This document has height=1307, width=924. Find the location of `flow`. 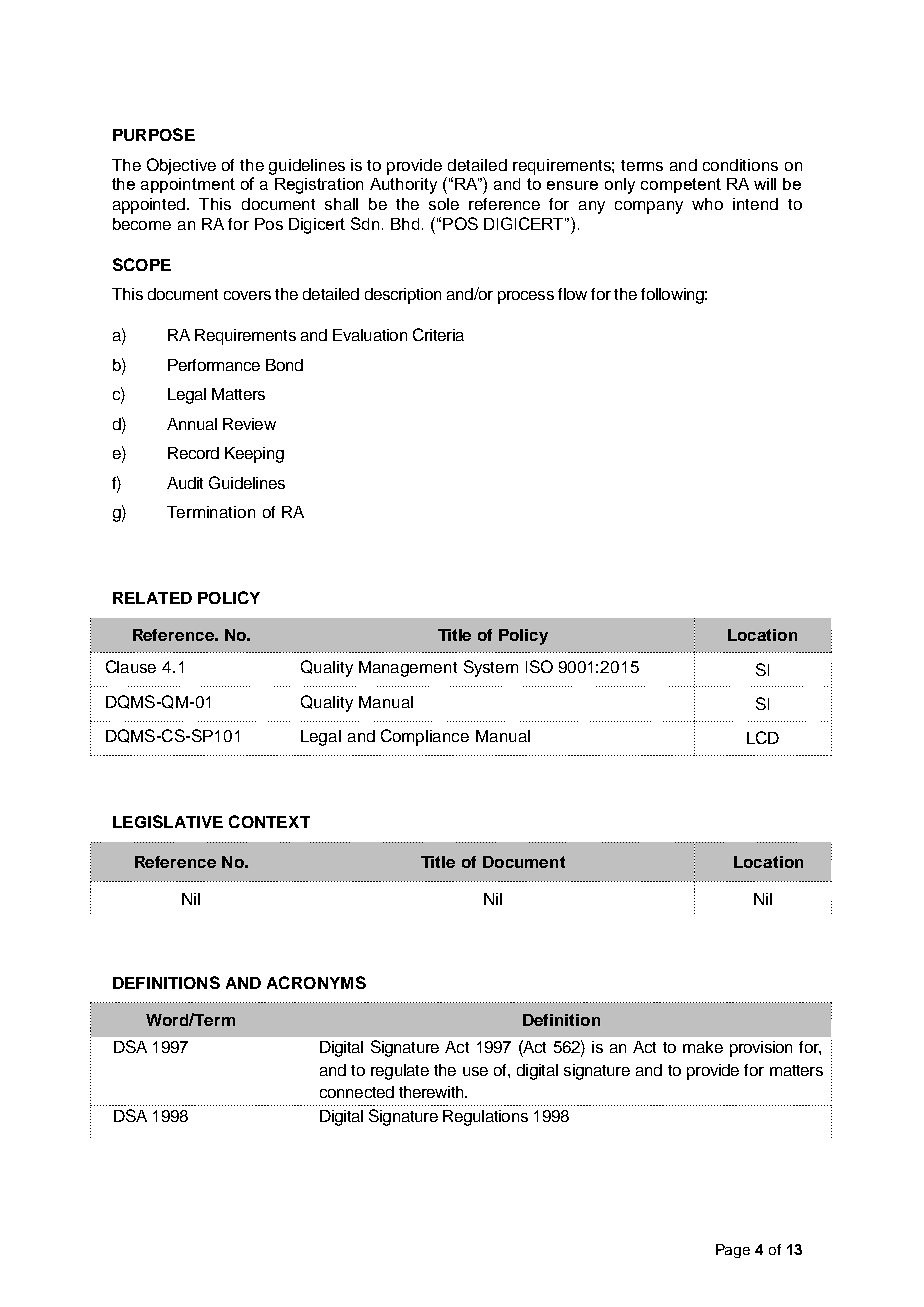

flow is located at coordinates (572, 294).
